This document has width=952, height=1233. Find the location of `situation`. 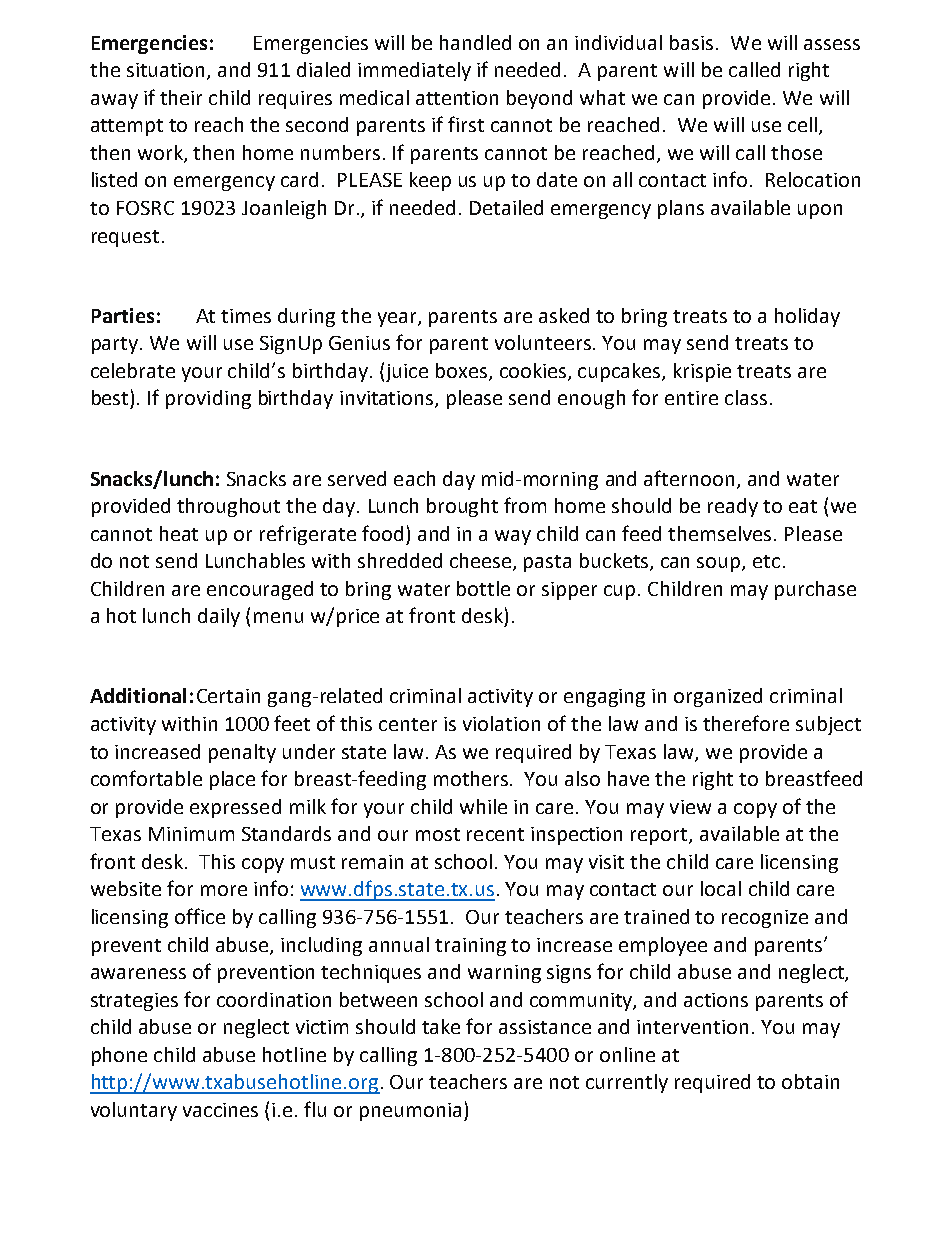

situation is located at coordinates (165, 70).
